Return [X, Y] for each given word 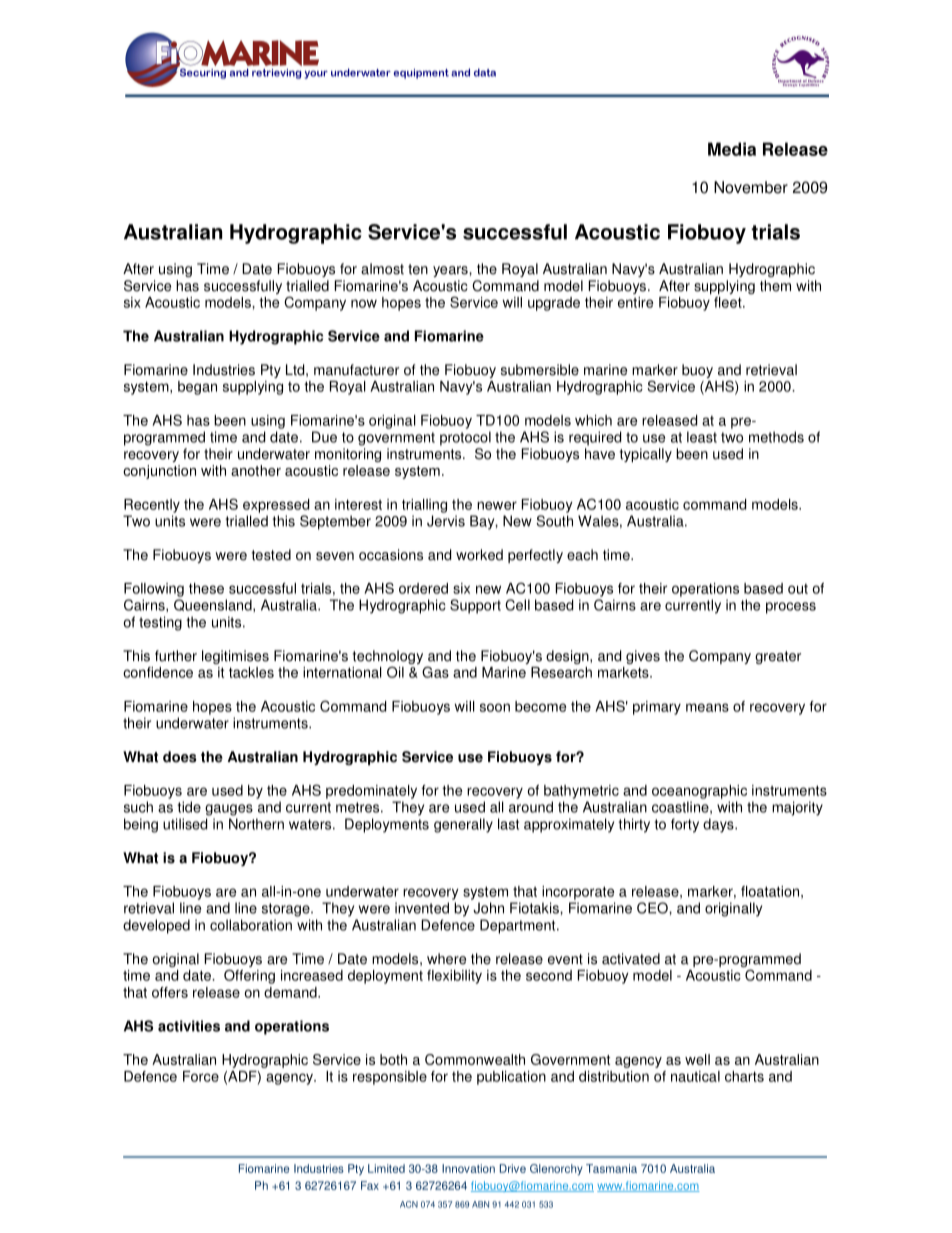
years [451, 271]
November [751, 187]
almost [382, 269]
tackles [251, 672]
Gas [435, 672]
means [707, 707]
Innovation [468, 1168]
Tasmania [611, 1168]
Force [201, 1076]
